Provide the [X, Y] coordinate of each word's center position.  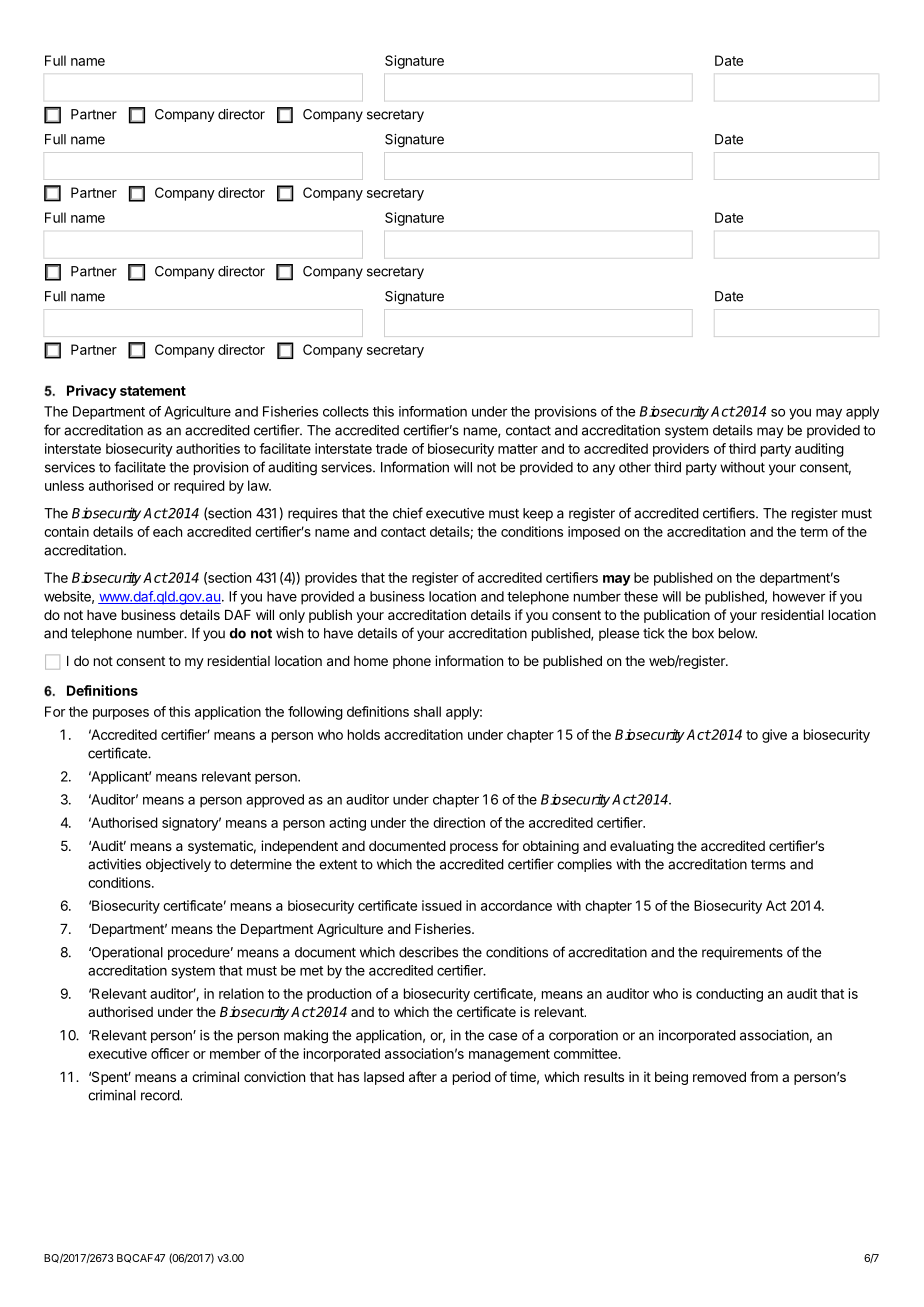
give [774, 736]
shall [427, 711]
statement [153, 391]
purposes [121, 714]
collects [346, 411]
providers [681, 450]
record [161, 1095]
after [423, 1076]
